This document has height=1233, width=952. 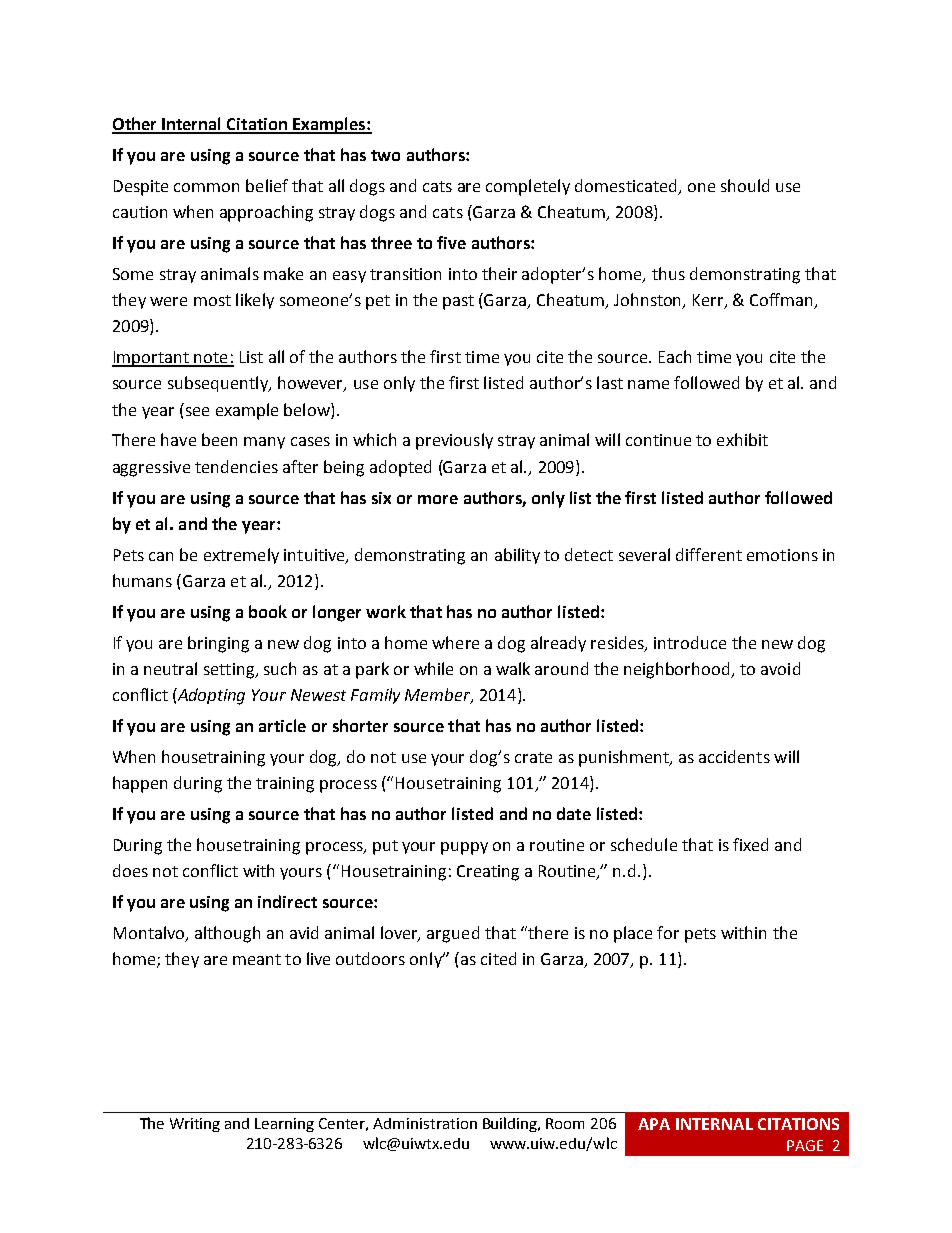 What do you see at coordinates (140, 784) in the document?
I see `happen` at bounding box center [140, 784].
